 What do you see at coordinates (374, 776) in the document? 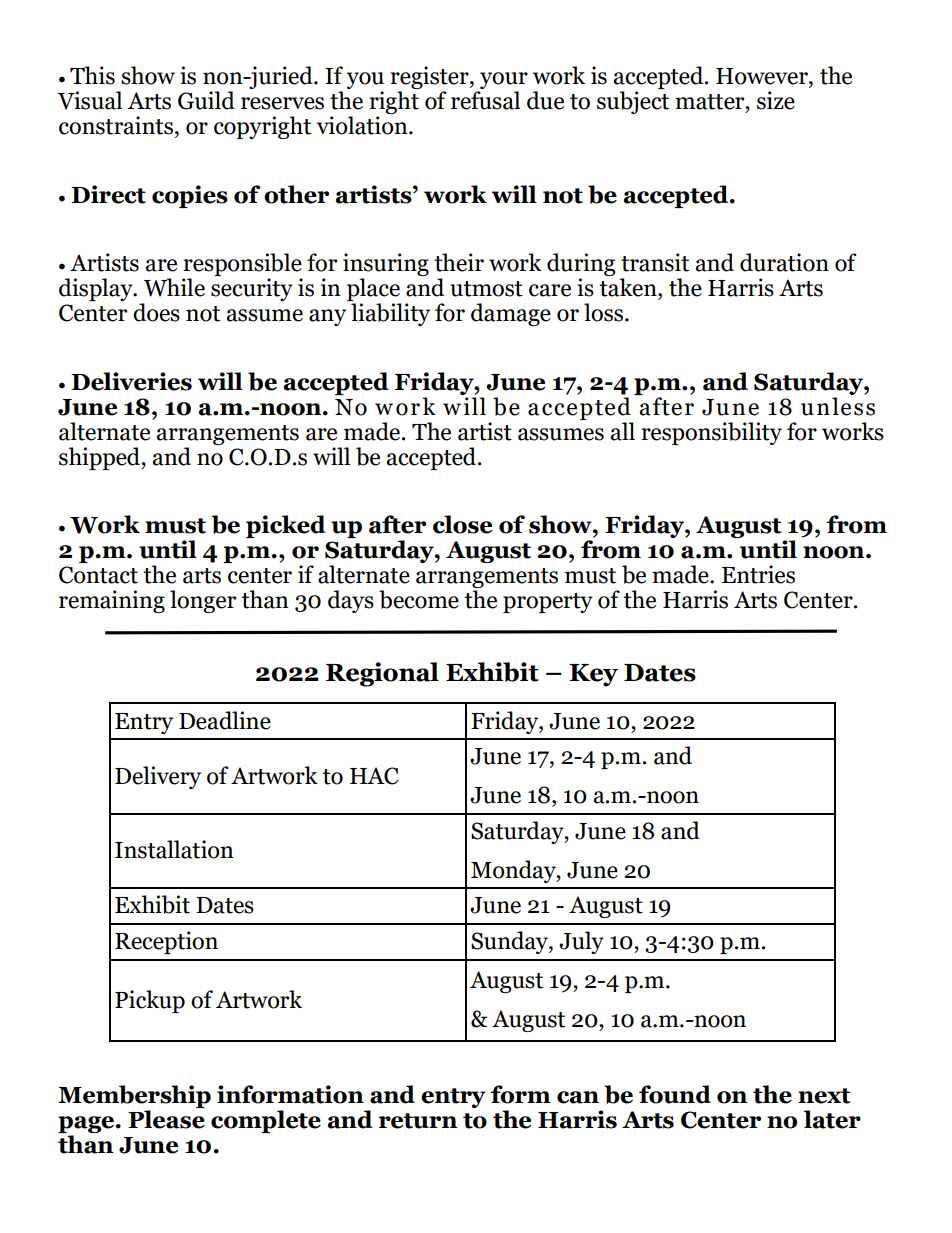
I see `HAC` at bounding box center [374, 776].
